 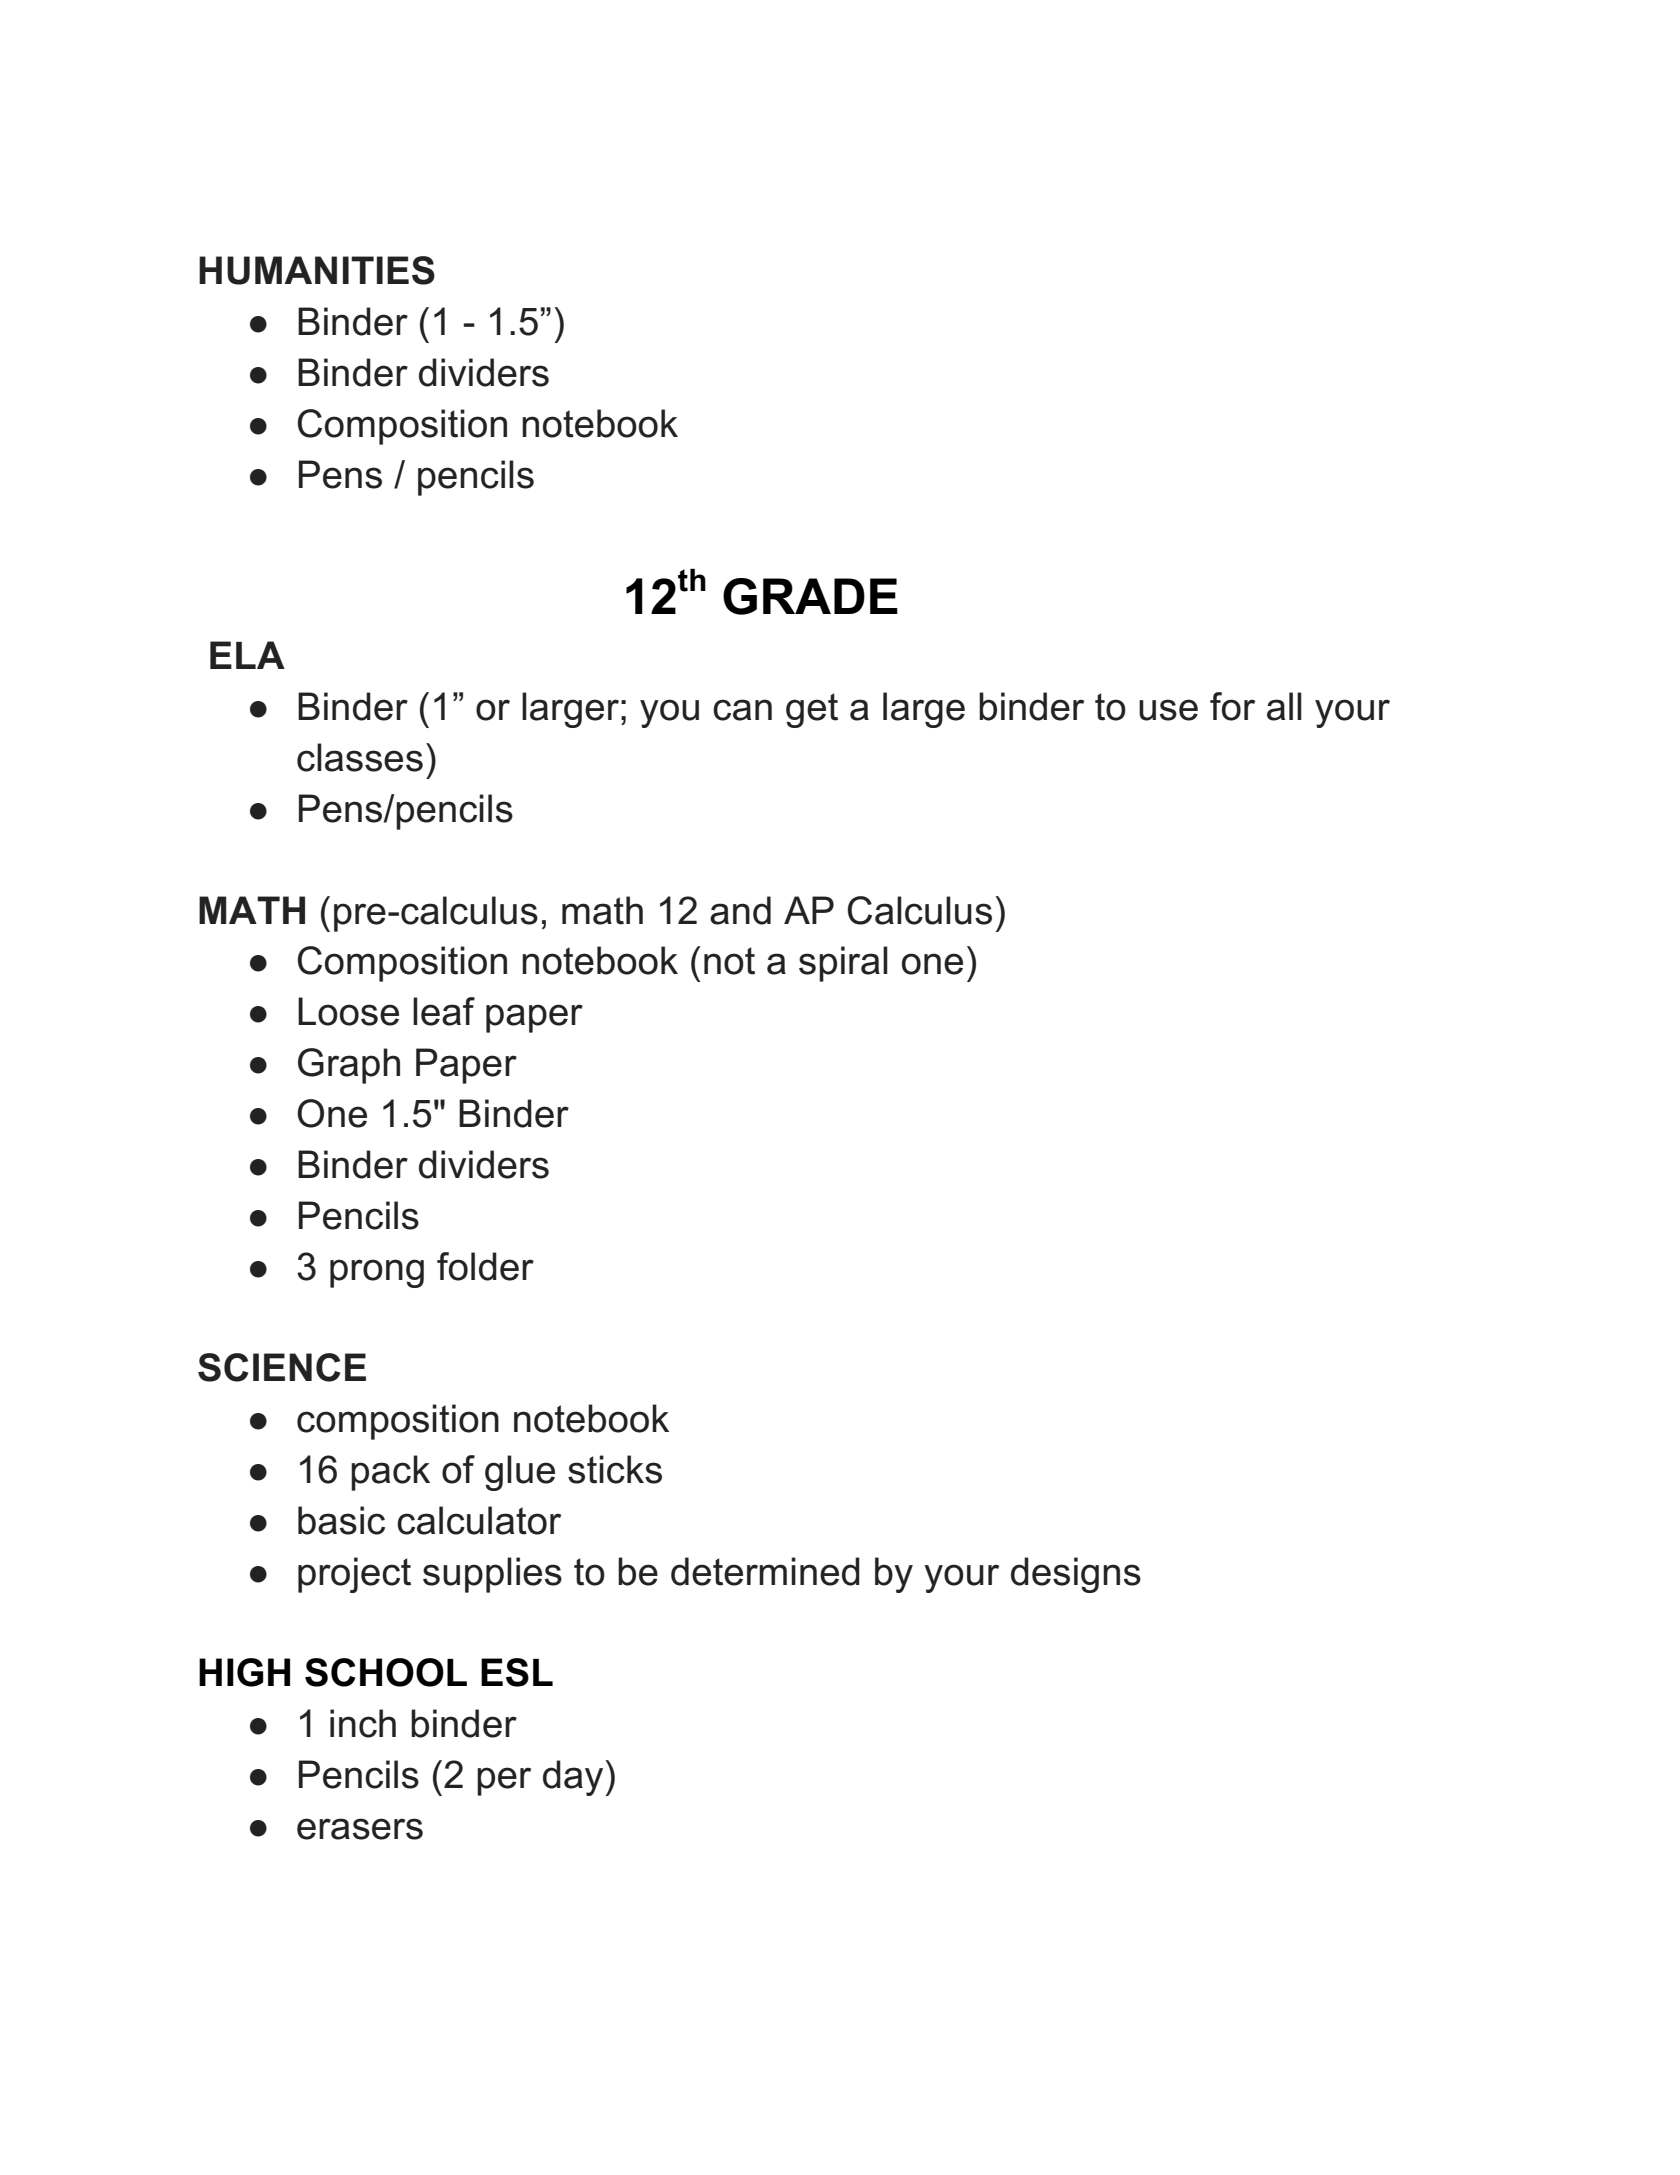 I want to click on HUMANITIES, so click(x=317, y=270).
